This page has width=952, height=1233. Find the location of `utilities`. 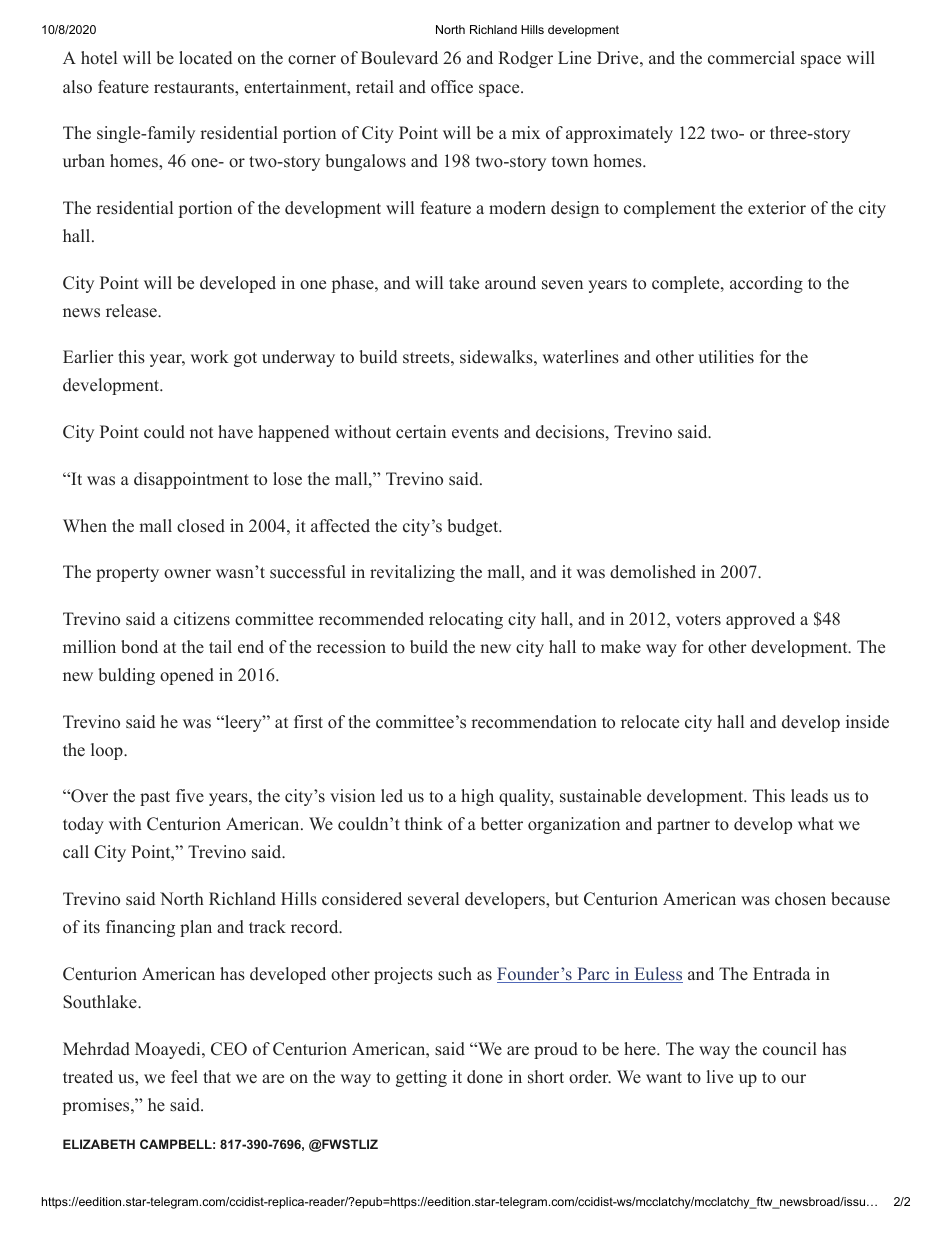

utilities is located at coordinates (726, 357).
